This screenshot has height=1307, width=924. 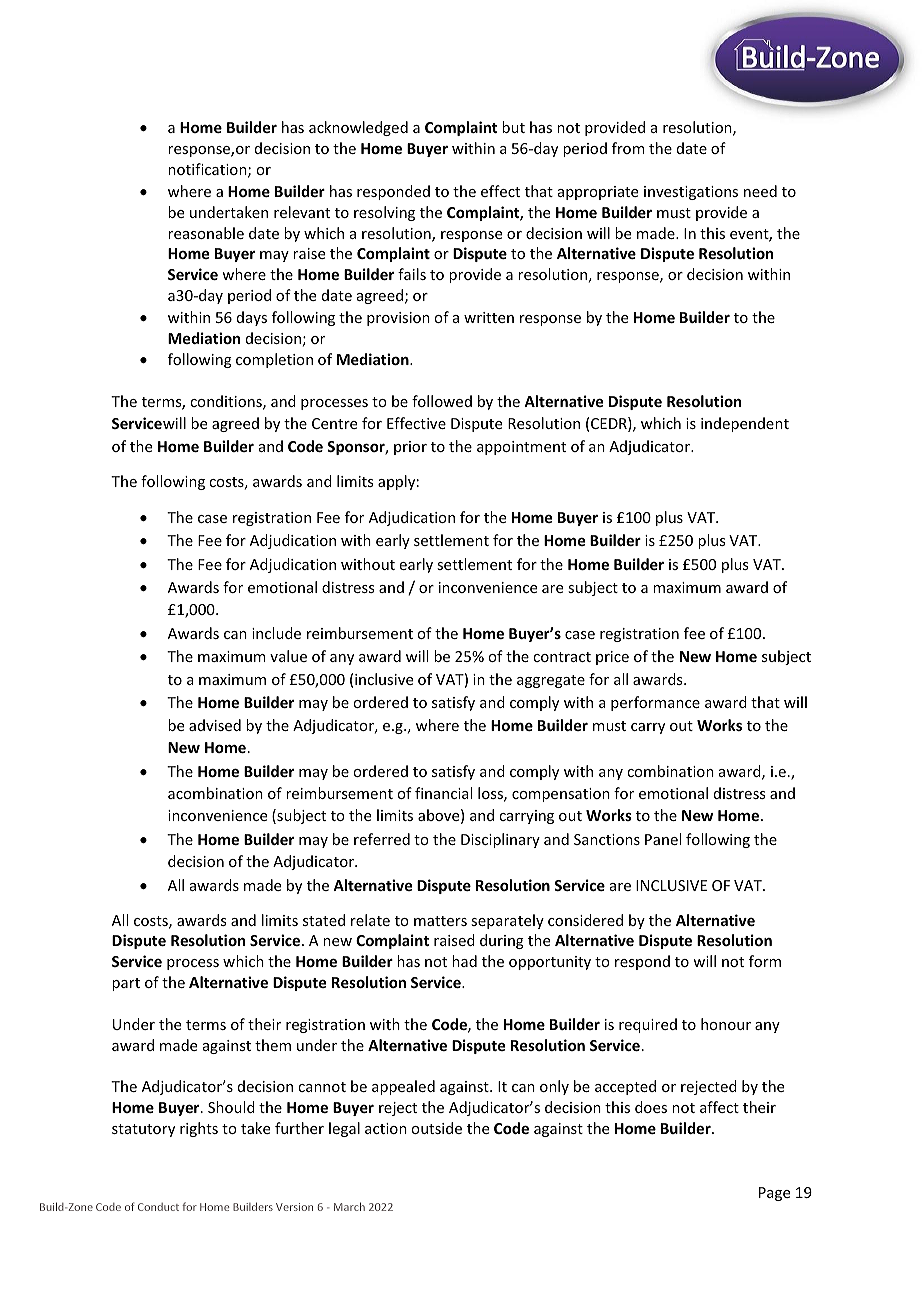 What do you see at coordinates (215, 725) in the screenshot?
I see `advised` at bounding box center [215, 725].
